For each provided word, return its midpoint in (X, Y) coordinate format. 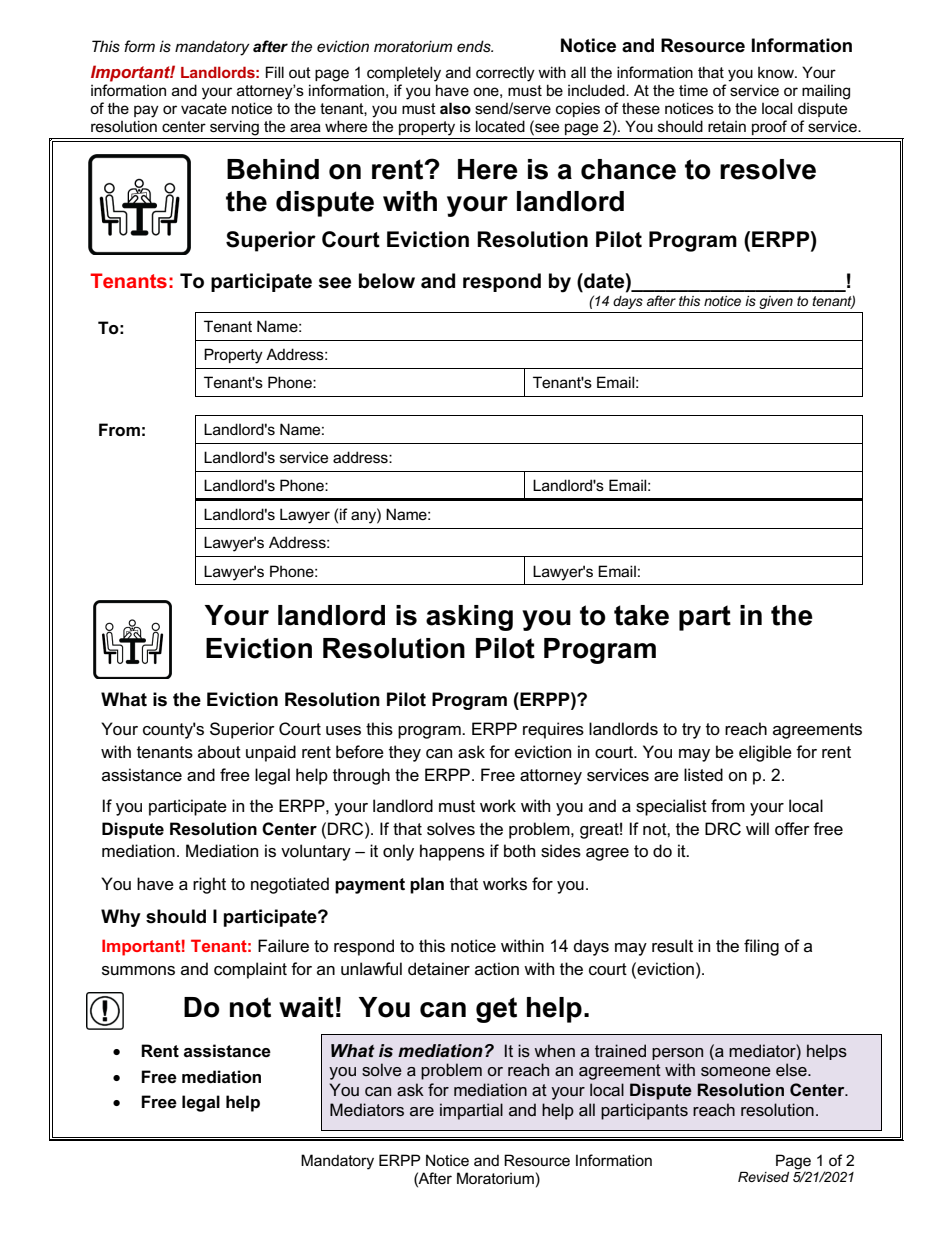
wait (306, 1007)
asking (469, 618)
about (219, 752)
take (641, 615)
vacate (204, 108)
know (777, 72)
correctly (505, 74)
